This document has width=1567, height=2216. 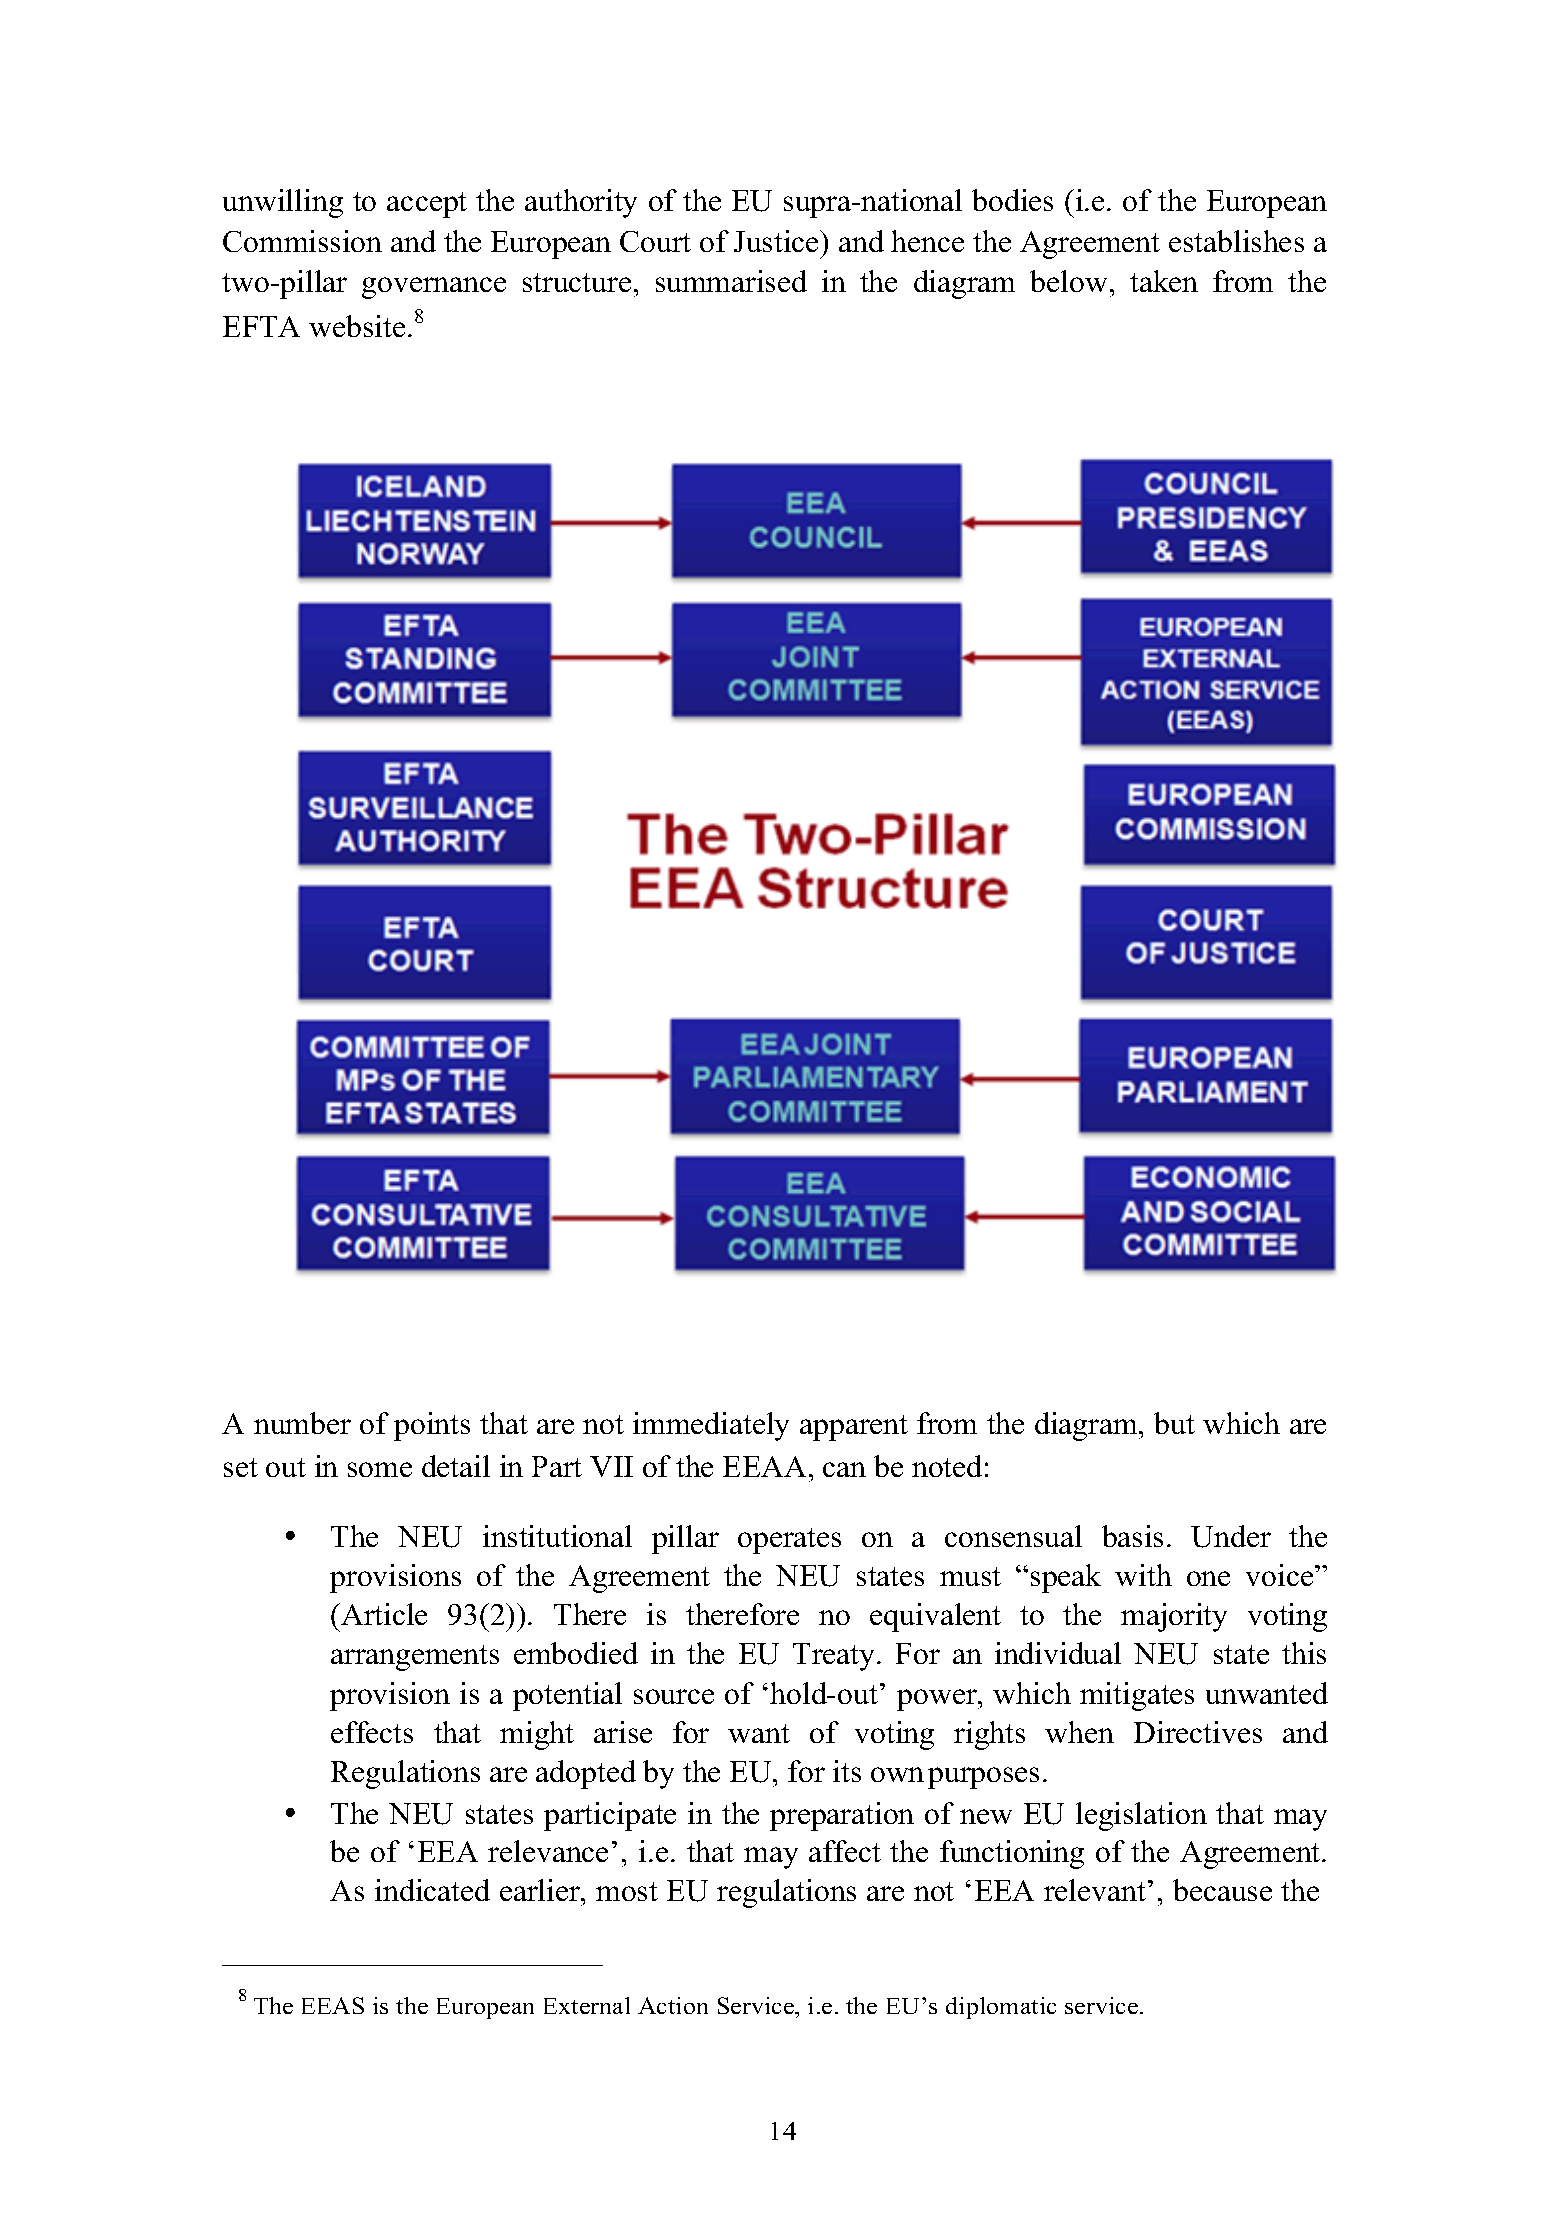 What do you see at coordinates (302, 1423) in the document?
I see `number` at bounding box center [302, 1423].
